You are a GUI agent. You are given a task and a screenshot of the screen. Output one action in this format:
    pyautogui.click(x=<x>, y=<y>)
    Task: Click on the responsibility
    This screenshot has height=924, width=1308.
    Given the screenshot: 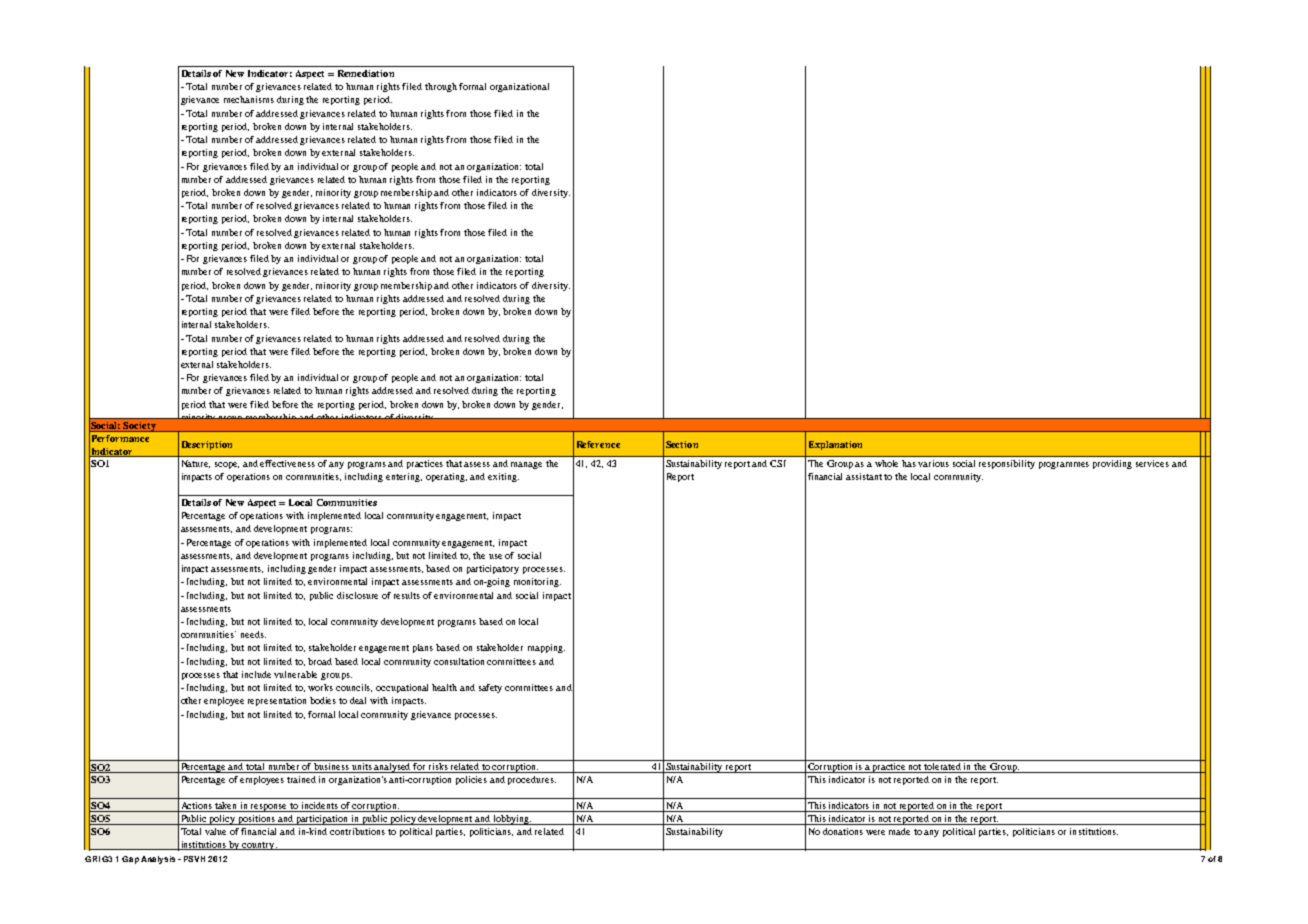 What is the action you would take?
    pyautogui.click(x=1007, y=464)
